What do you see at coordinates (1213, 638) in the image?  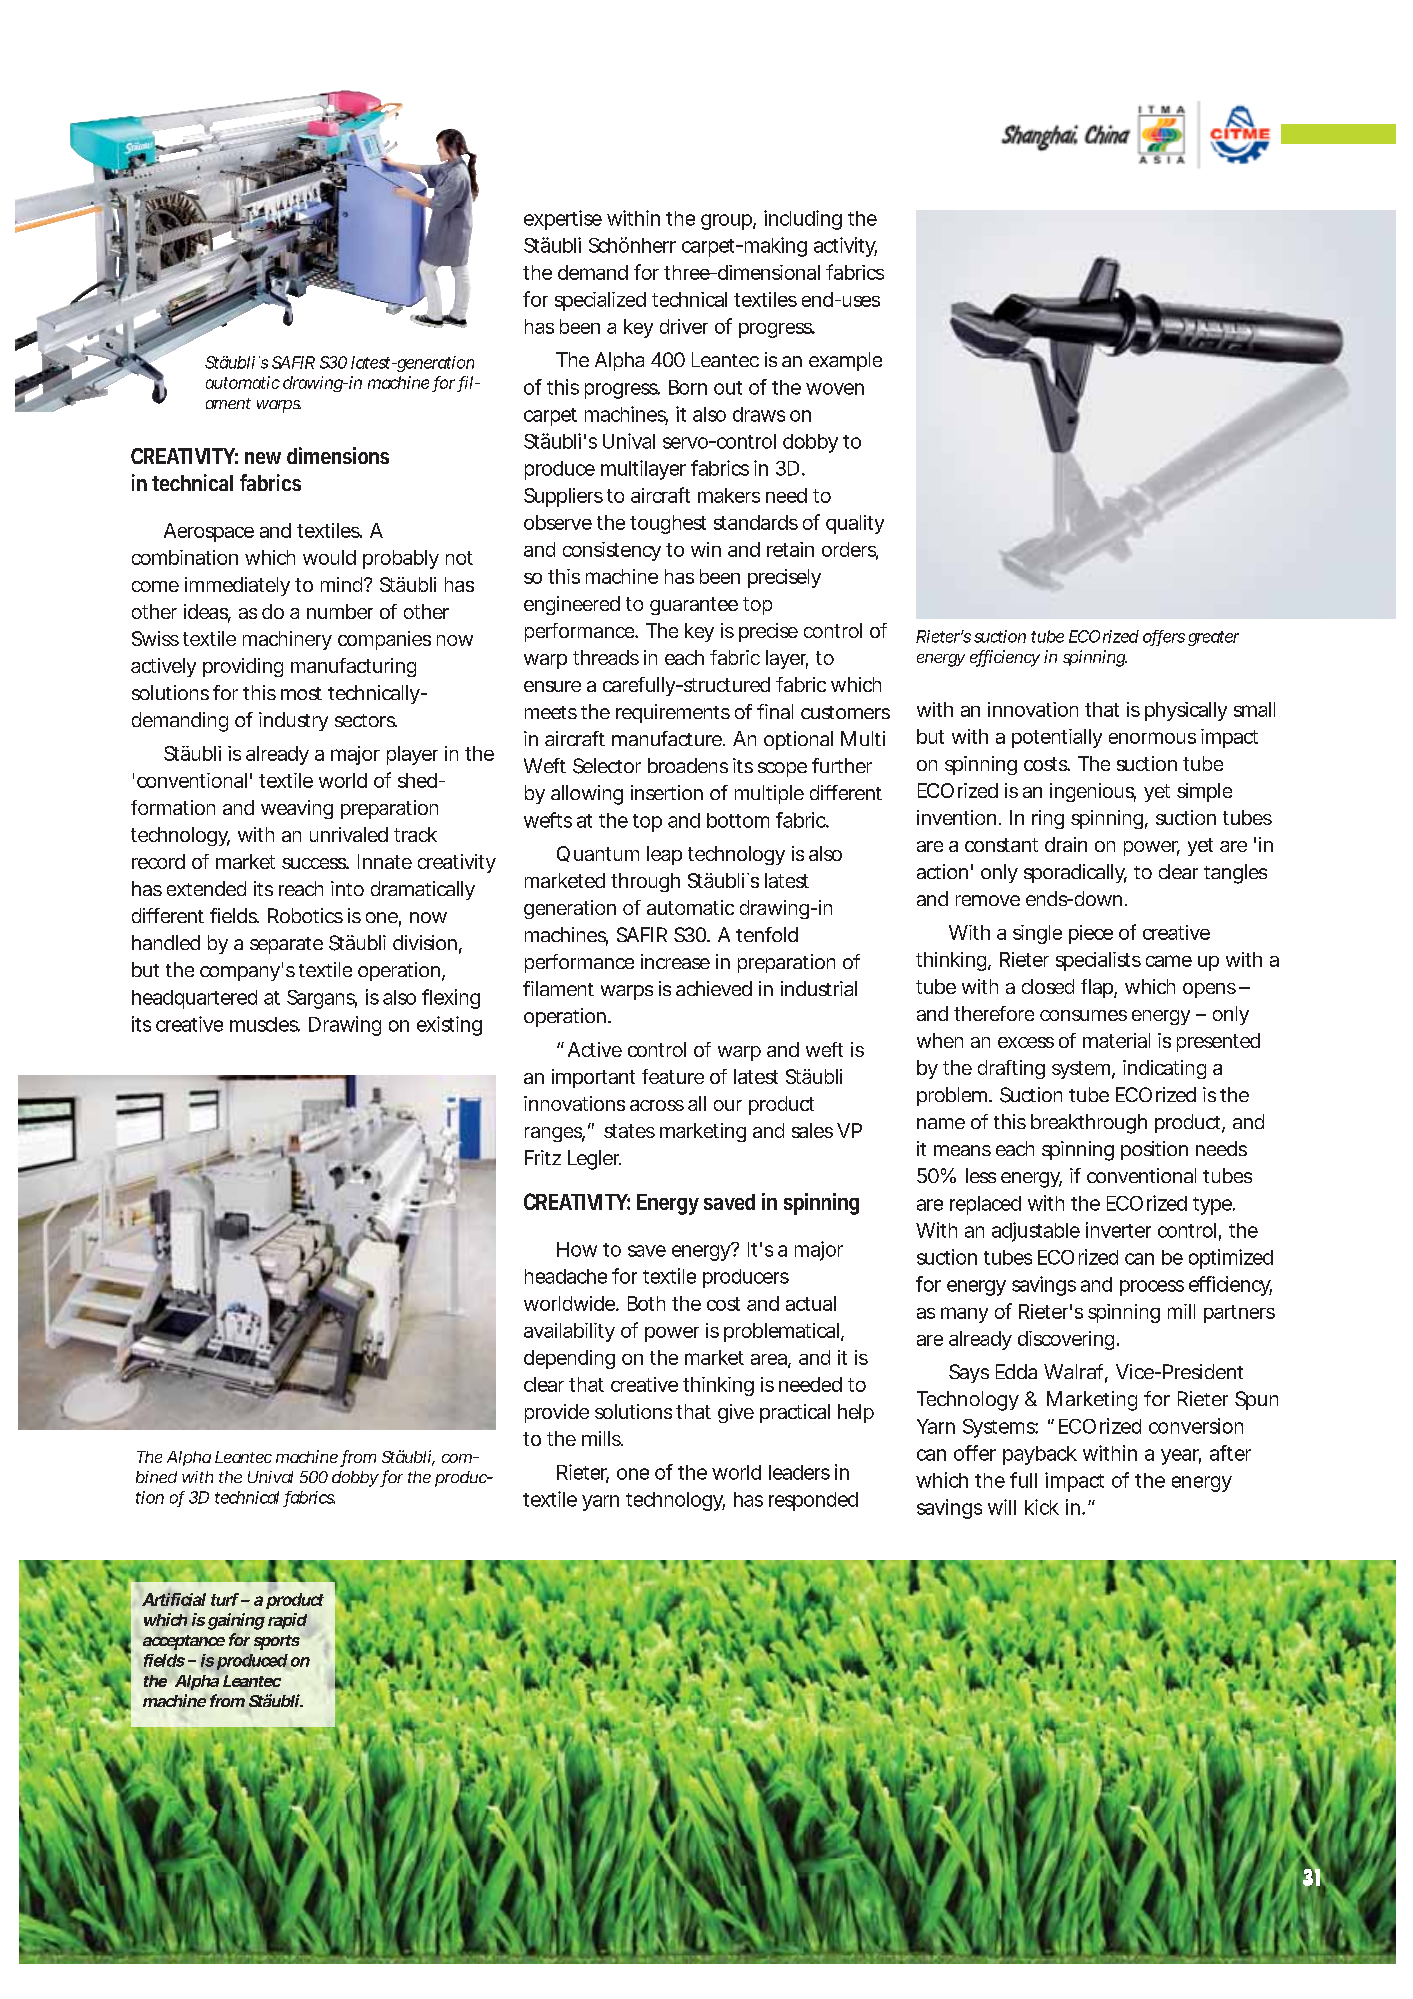 I see `greater` at bounding box center [1213, 638].
